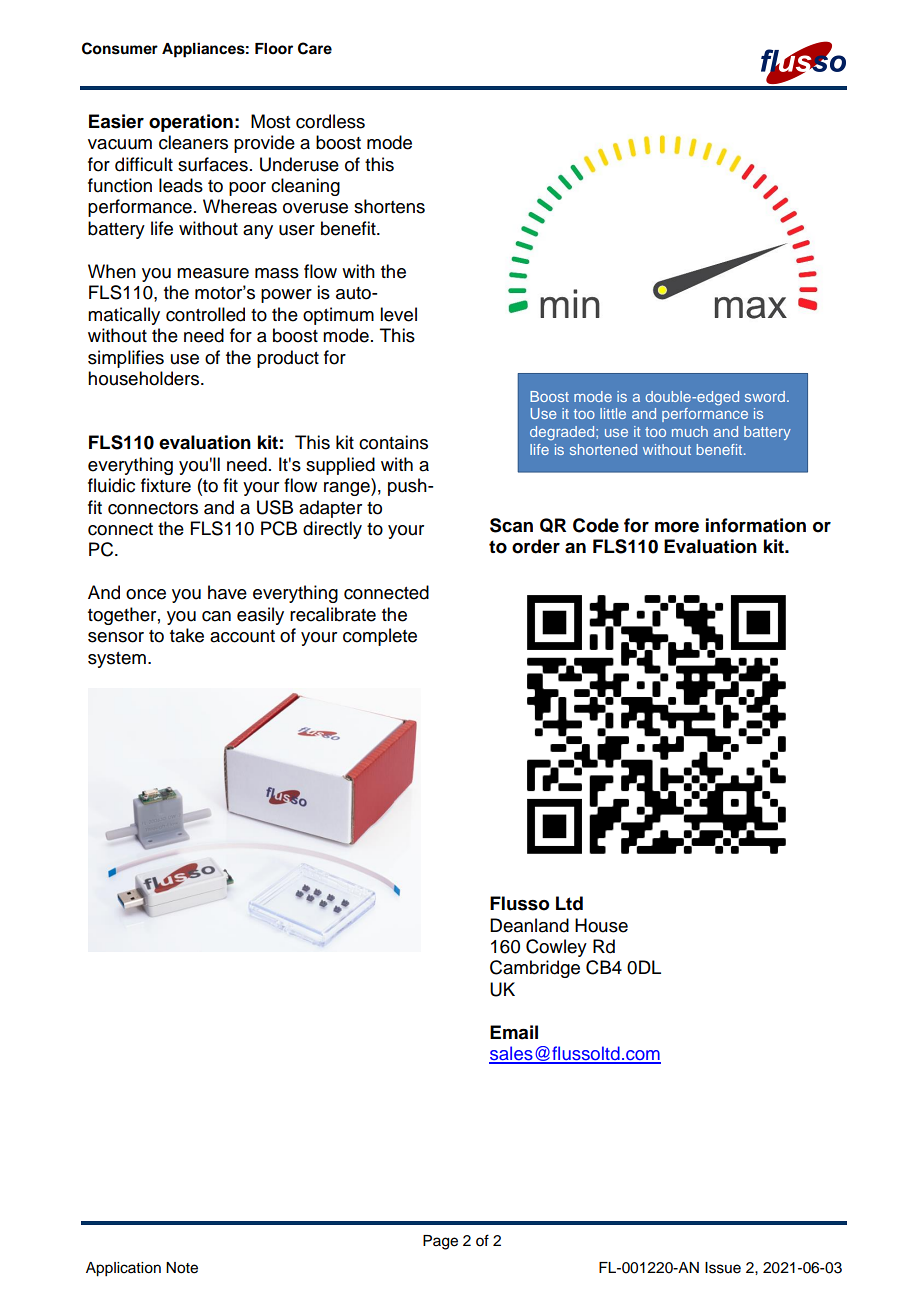 The height and width of the screenshot is (1308, 924). I want to click on Cambridge, so click(535, 969).
